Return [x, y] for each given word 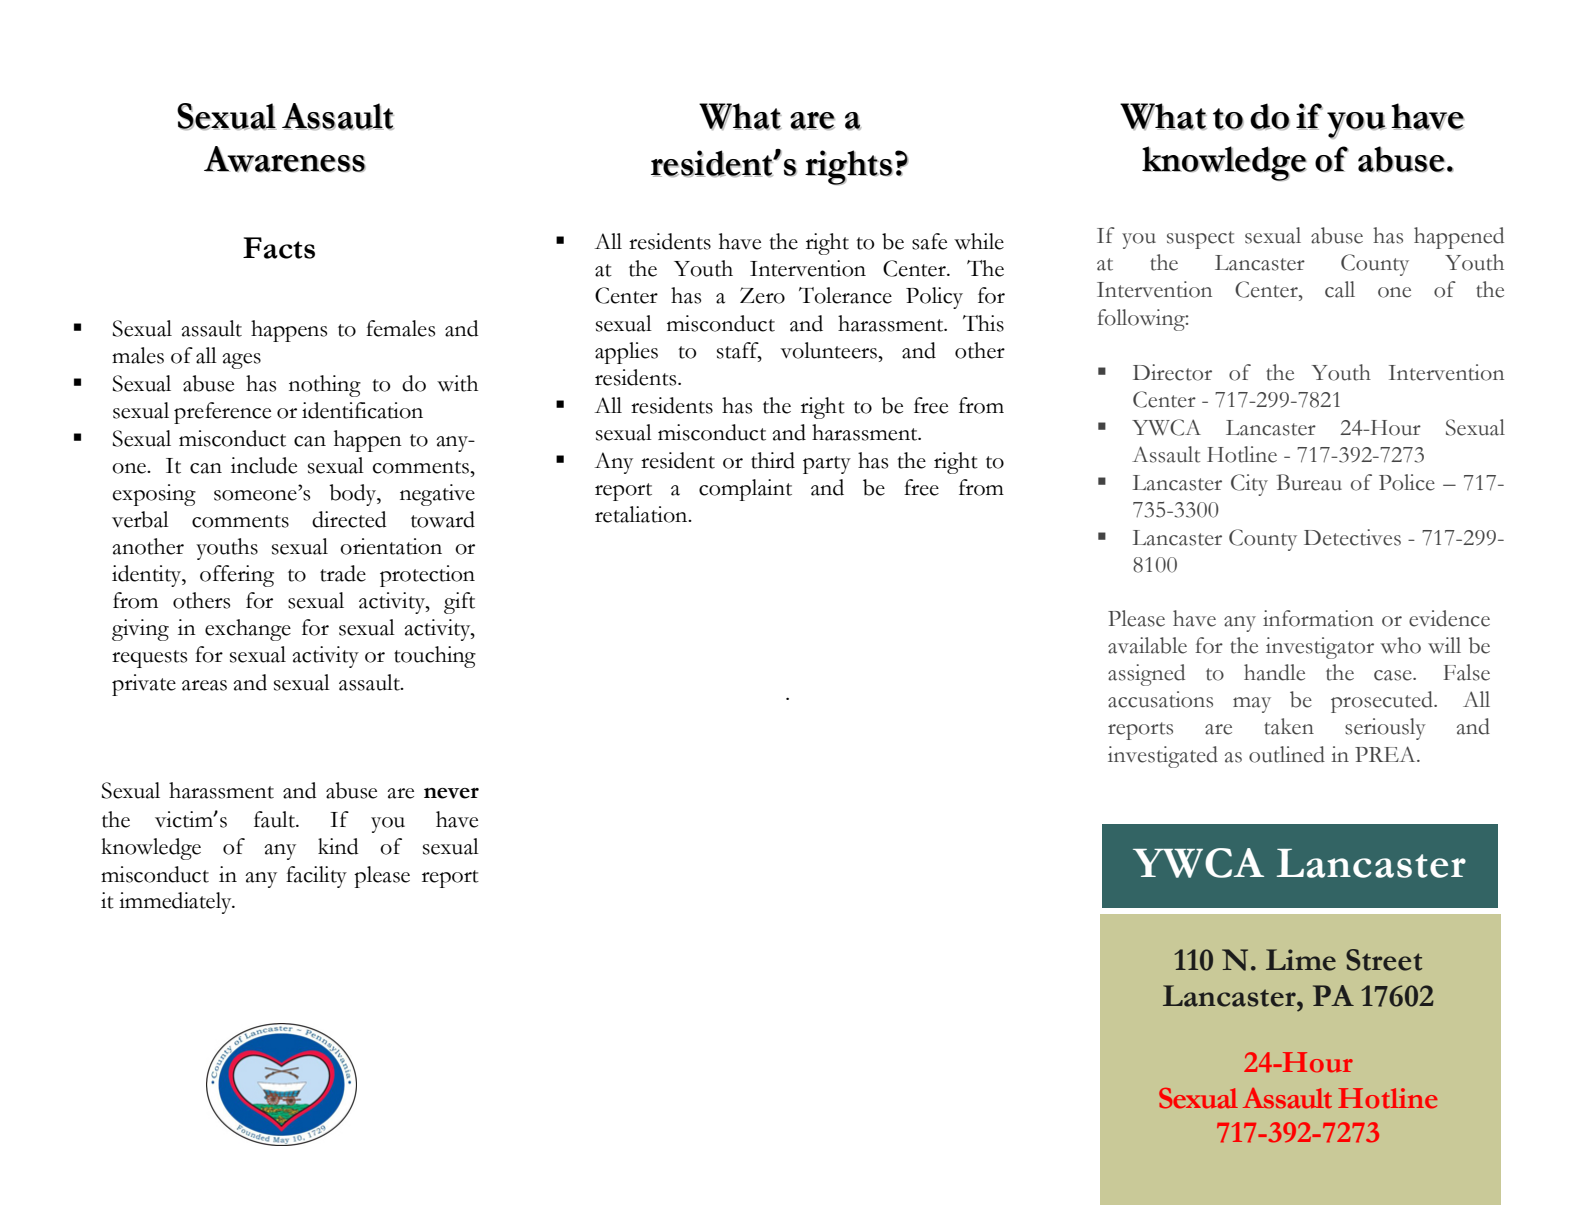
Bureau [1309, 482]
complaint [745, 490]
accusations [1160, 699]
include [264, 465]
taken [1289, 726]
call [1340, 289]
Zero [762, 295]
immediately [176, 903]
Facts [279, 248]
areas [204, 685]
